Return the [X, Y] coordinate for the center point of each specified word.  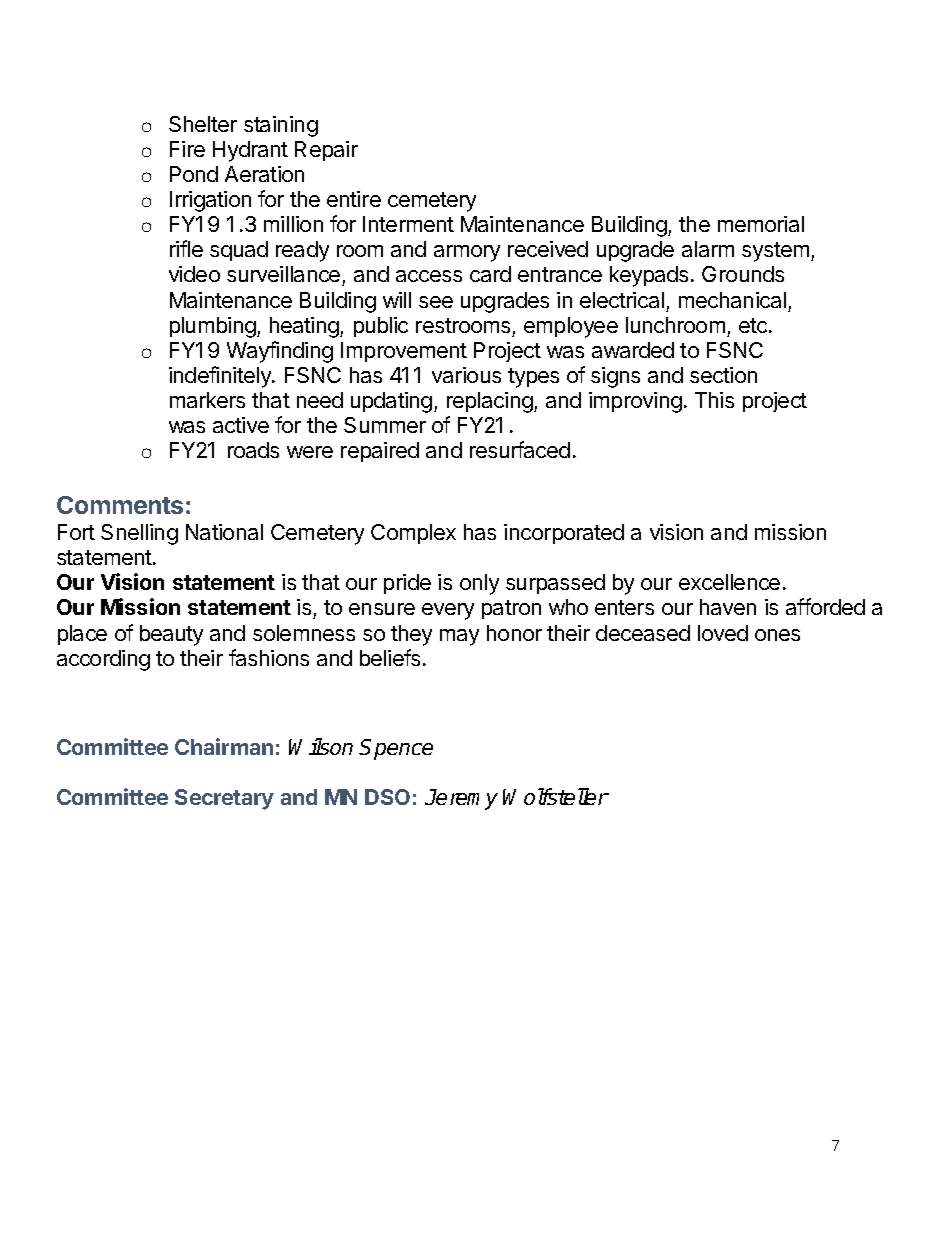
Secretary [224, 799]
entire [354, 199]
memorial [761, 224]
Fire [187, 149]
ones [777, 635]
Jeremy [461, 799]
